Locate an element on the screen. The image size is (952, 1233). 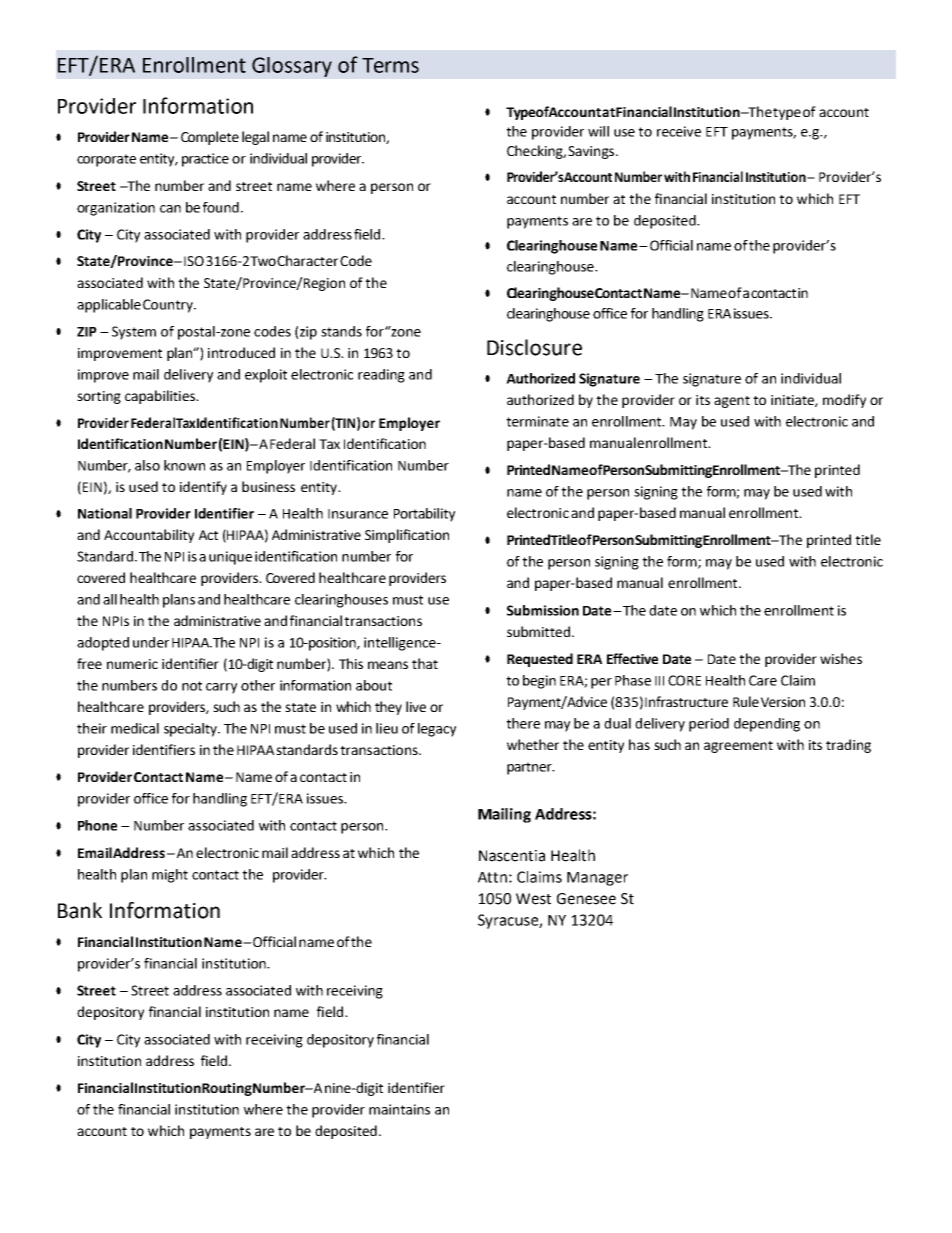
Complete is located at coordinates (210, 138).
